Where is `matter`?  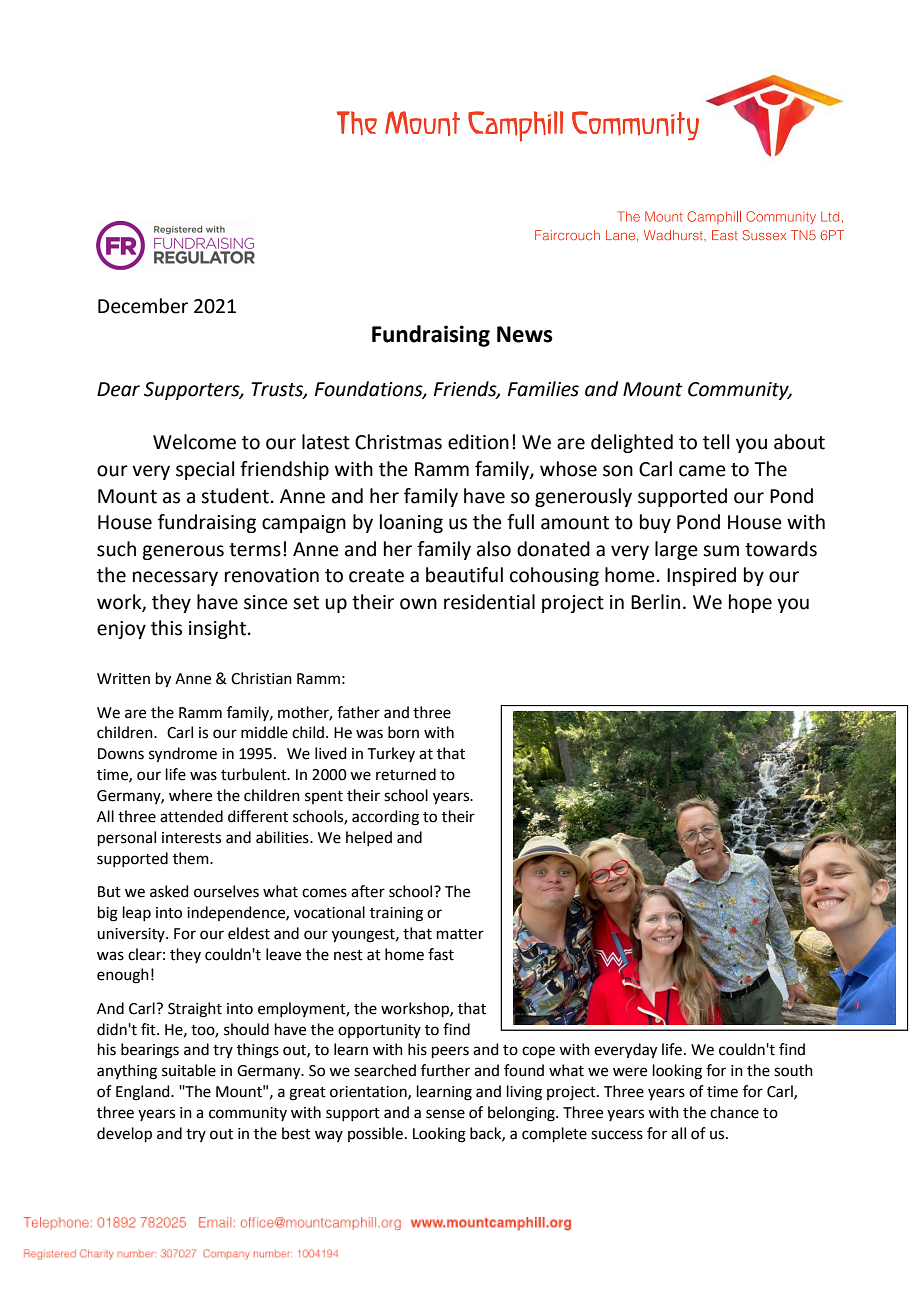
matter is located at coordinates (460, 934).
